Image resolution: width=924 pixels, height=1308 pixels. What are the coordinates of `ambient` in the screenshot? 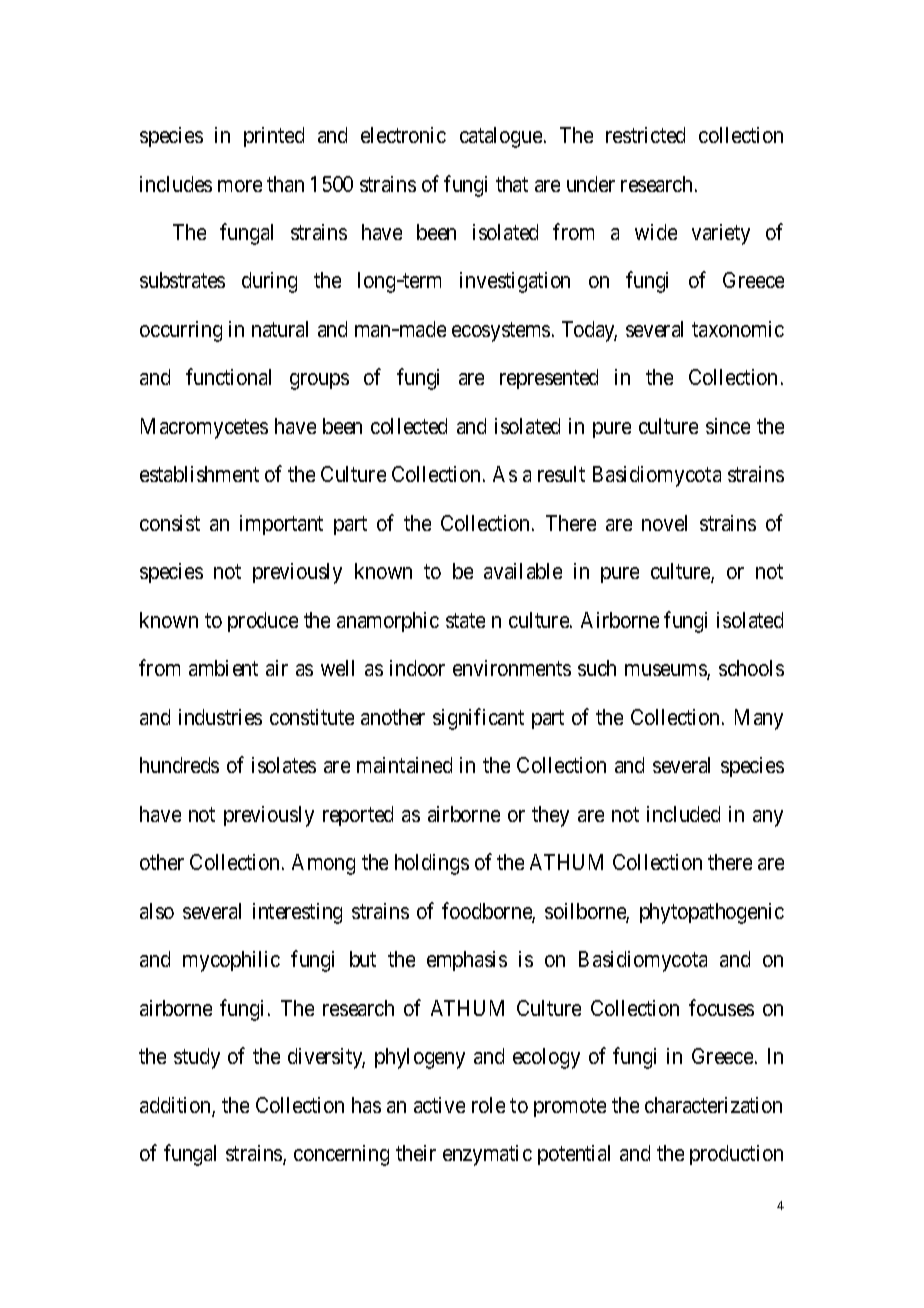 It's located at (223, 668).
